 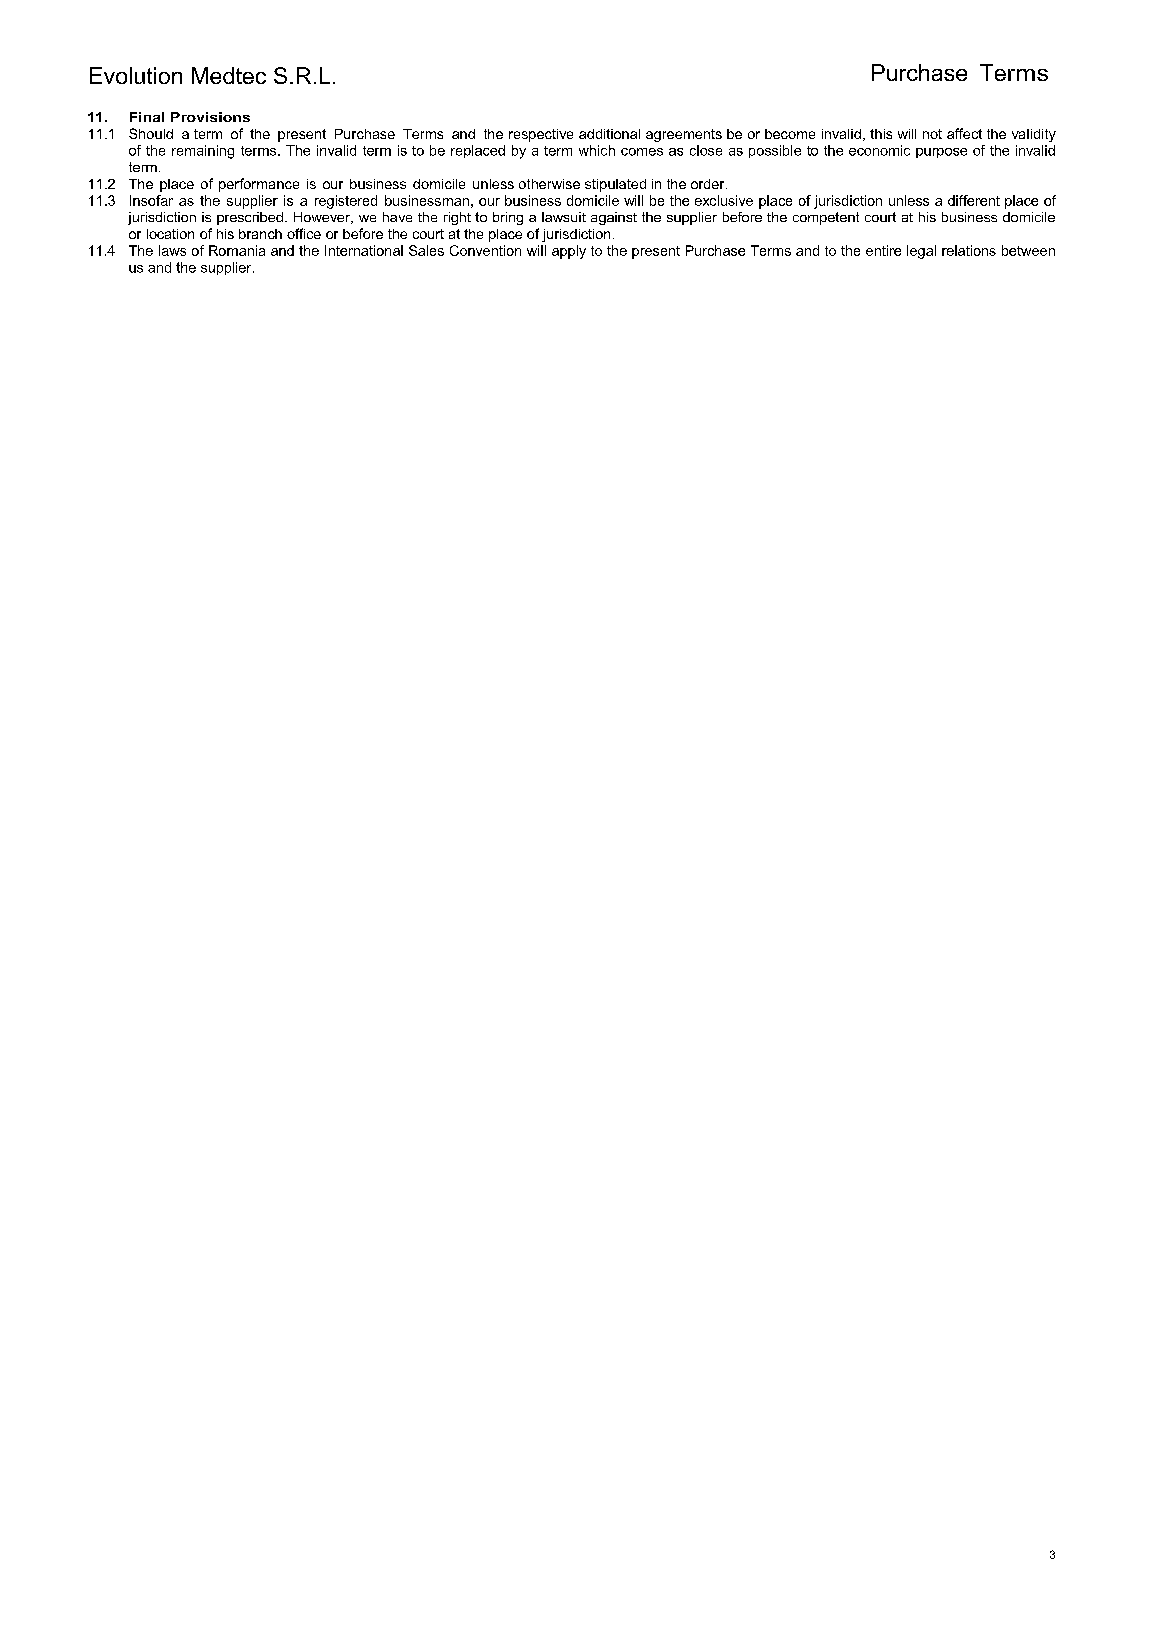 What do you see at coordinates (569, 252) in the screenshot?
I see `apply` at bounding box center [569, 252].
